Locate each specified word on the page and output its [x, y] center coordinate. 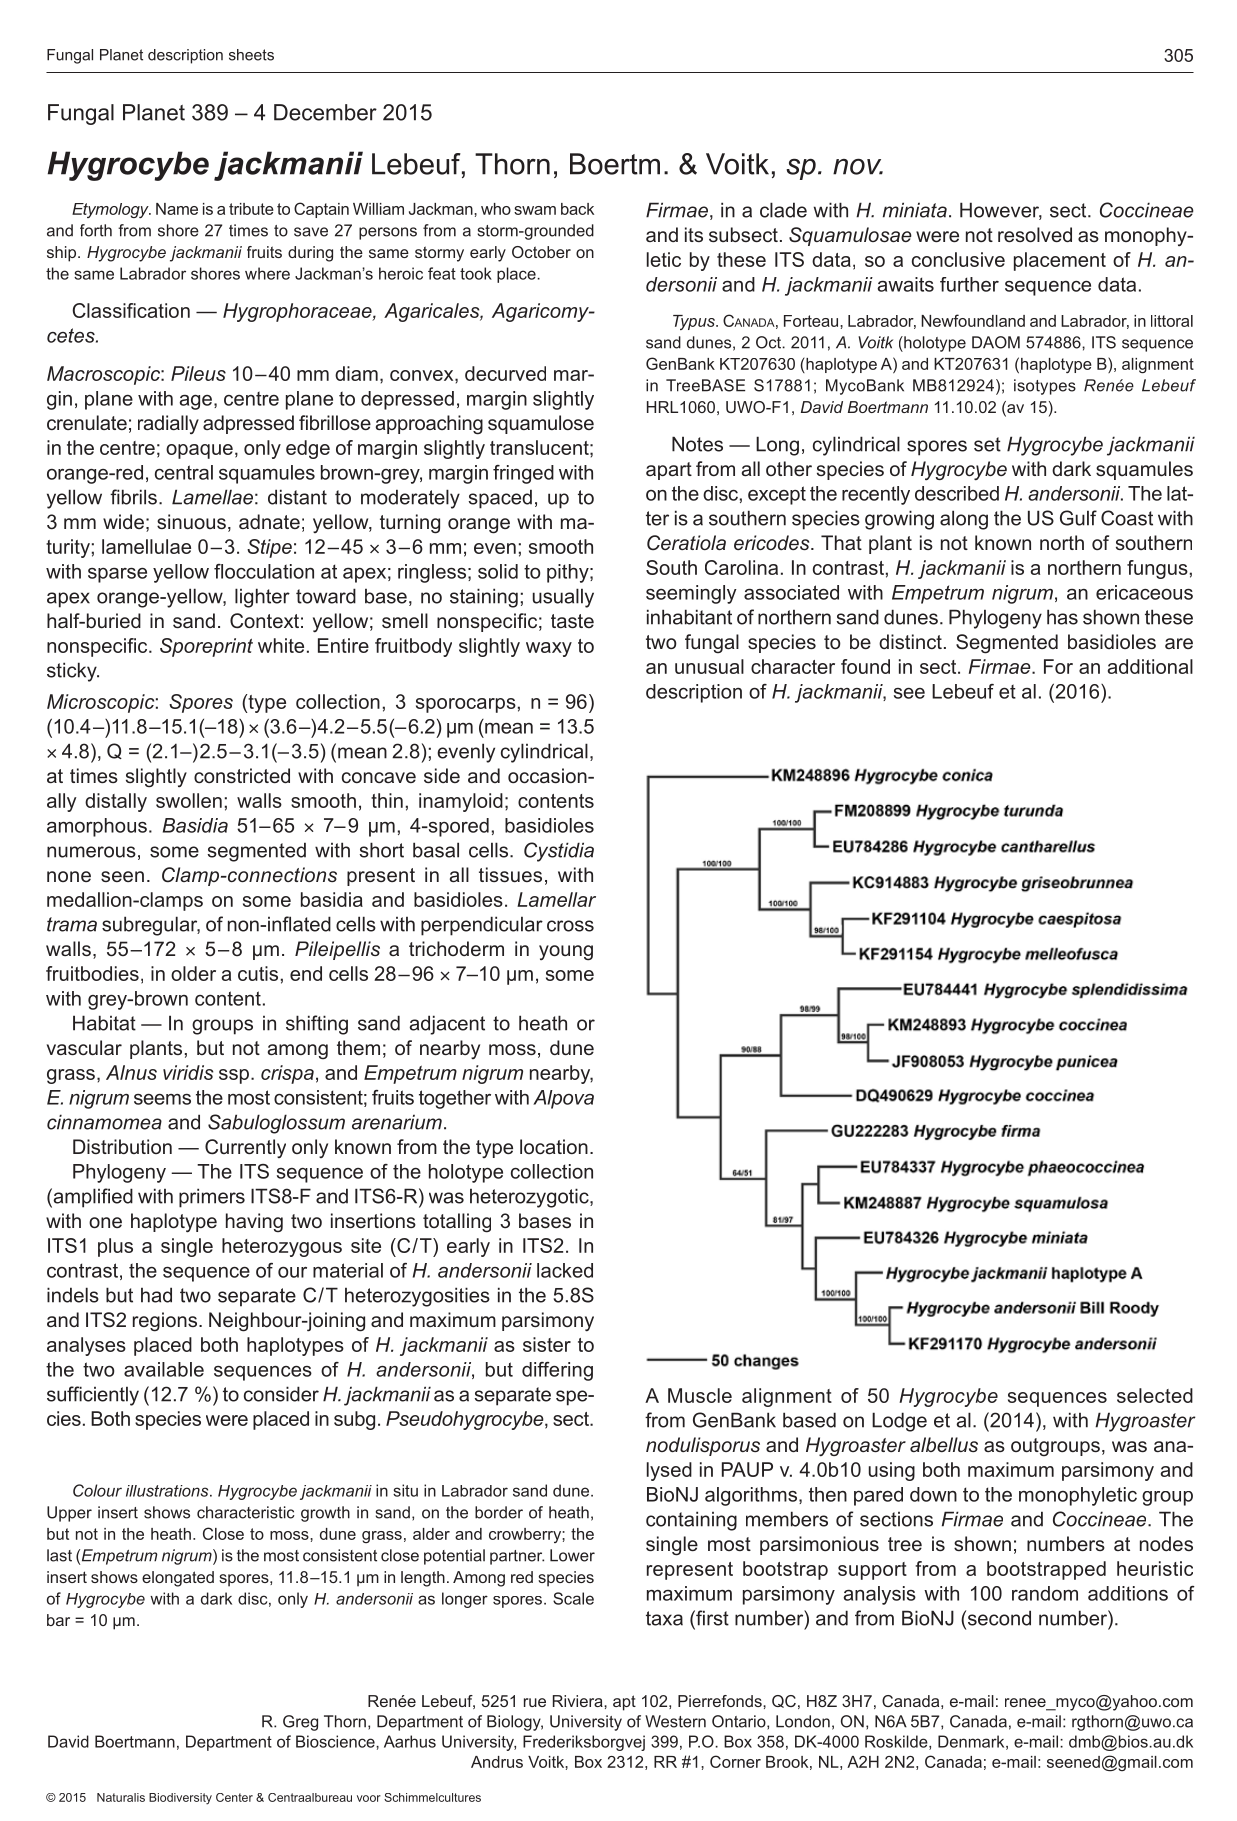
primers [212, 1198]
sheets [251, 55]
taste [572, 621]
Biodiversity [180, 1799]
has [1062, 617]
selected [1155, 1395]
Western [675, 1721]
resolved [1035, 234]
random [1045, 1593]
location [554, 1146]
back [577, 209]
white [281, 645]
